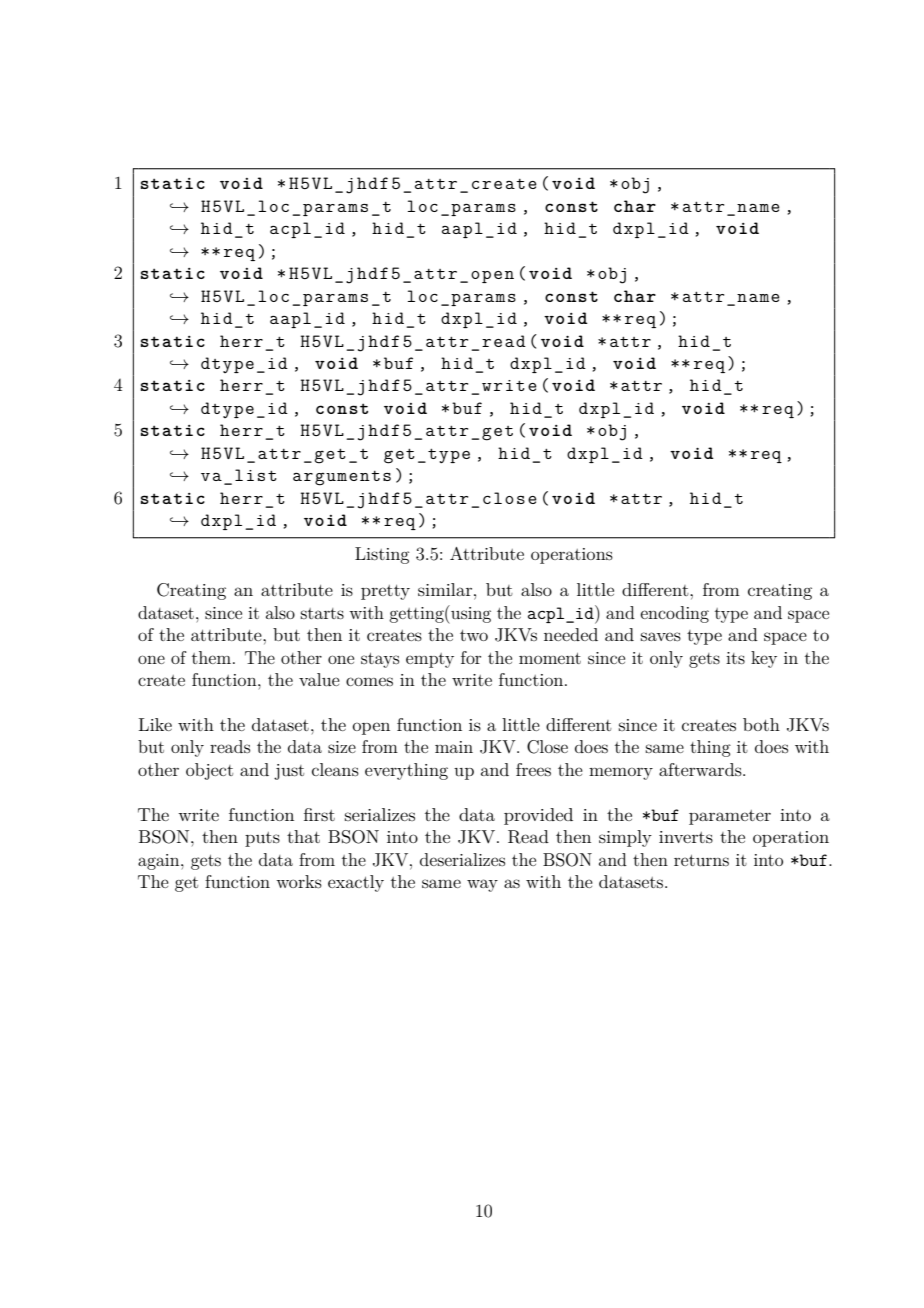 Image resolution: width=924 pixels, height=1308 pixels. What do you see at coordinates (735, 658) in the screenshot?
I see `its` at bounding box center [735, 658].
